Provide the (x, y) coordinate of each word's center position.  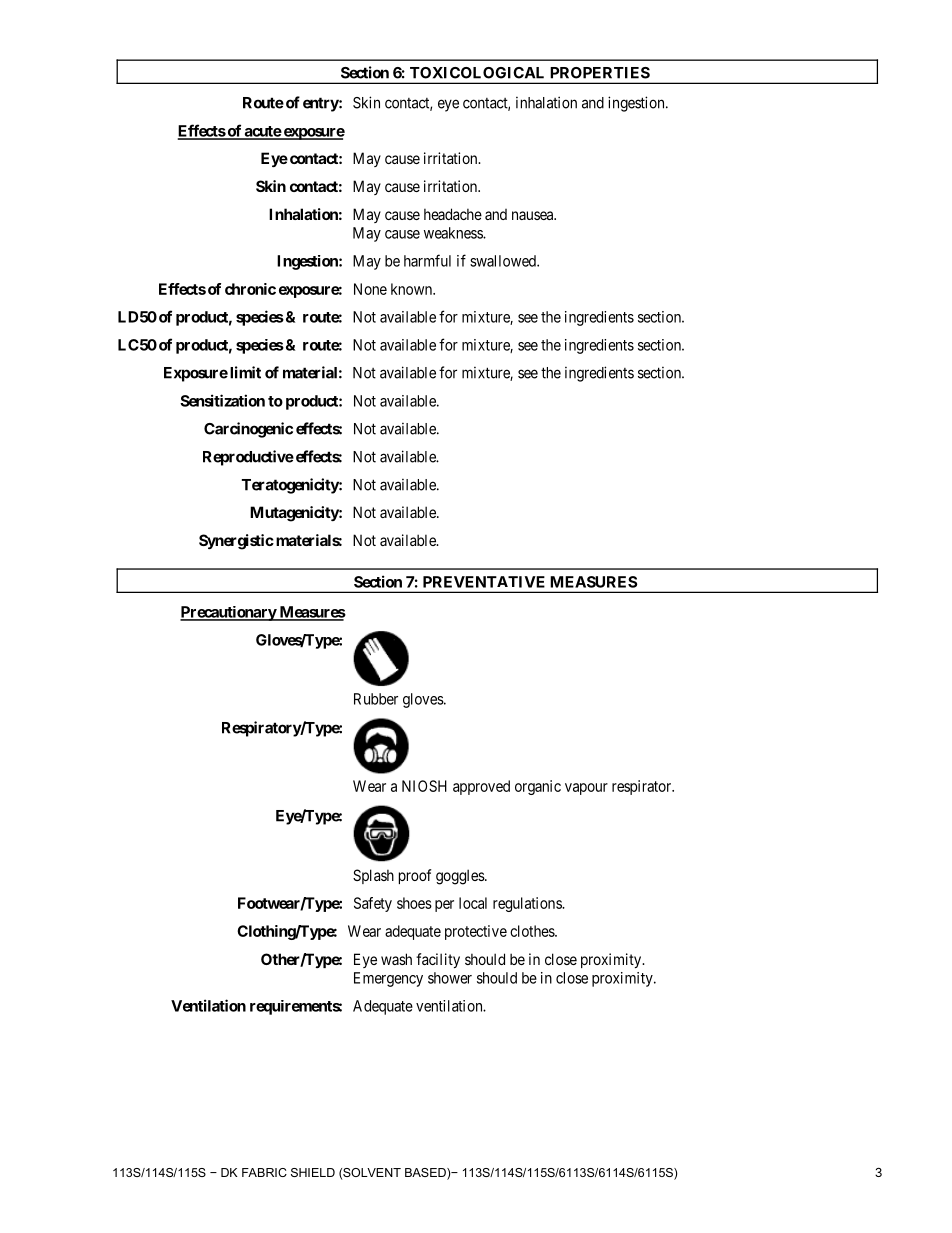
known (413, 289)
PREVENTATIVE (484, 582)
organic (538, 787)
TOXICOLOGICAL (477, 73)
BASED (426, 1174)
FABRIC (264, 1172)
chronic (250, 289)
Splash (373, 876)
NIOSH (424, 786)
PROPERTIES (600, 73)
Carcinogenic (248, 430)
